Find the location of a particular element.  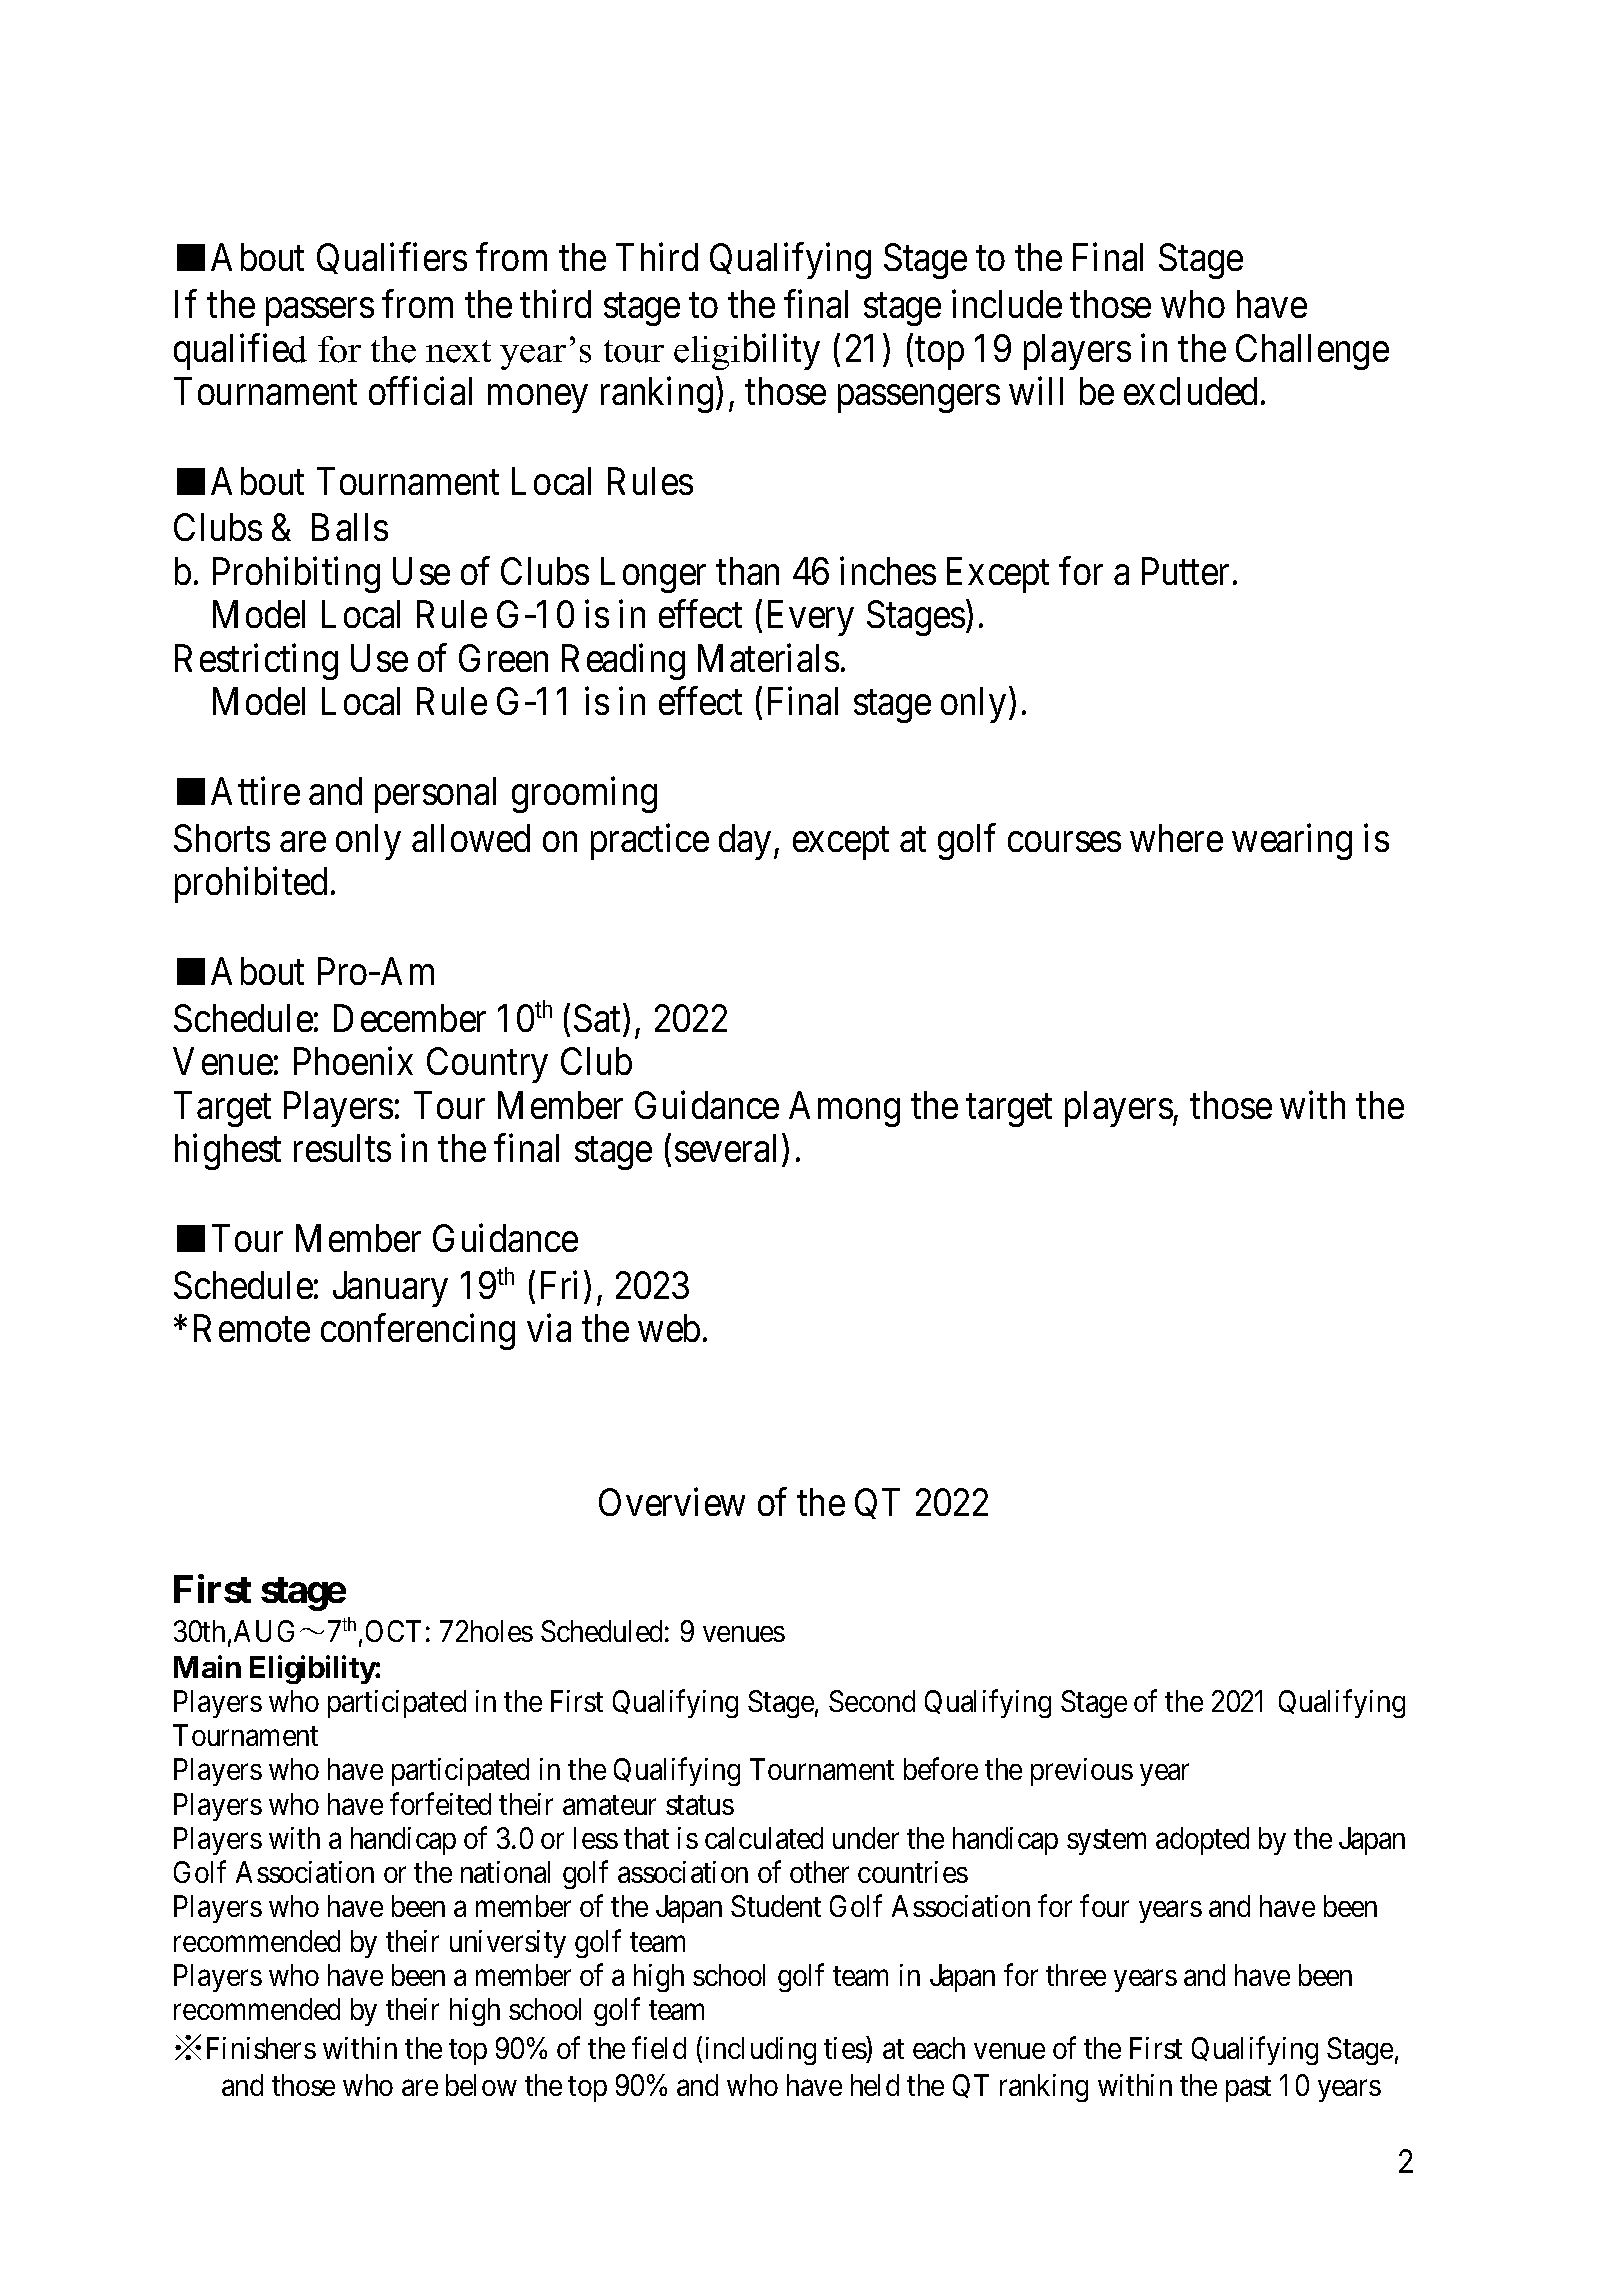

money is located at coordinates (537, 399).
